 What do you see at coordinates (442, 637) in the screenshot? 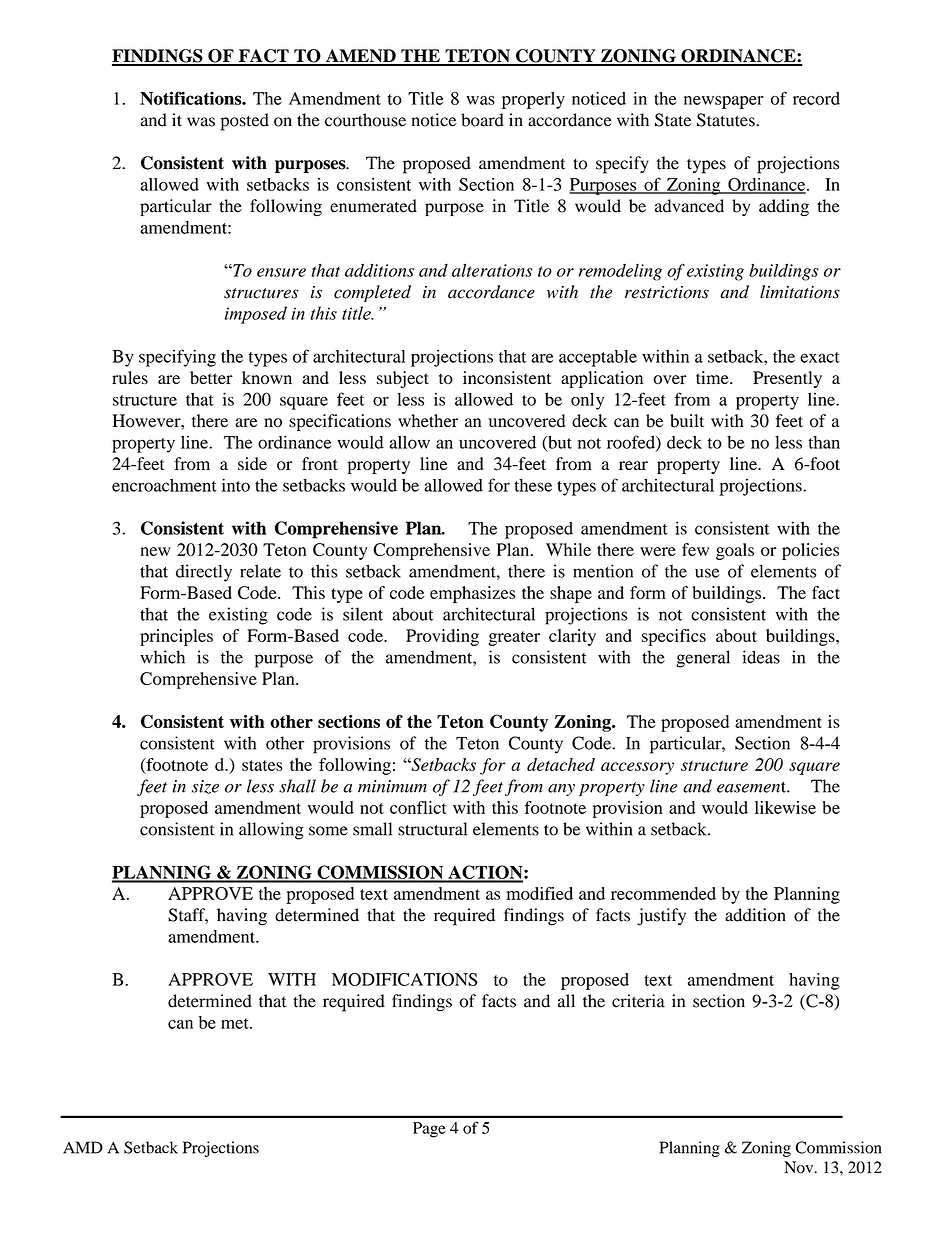
I see `Providing` at bounding box center [442, 637].
